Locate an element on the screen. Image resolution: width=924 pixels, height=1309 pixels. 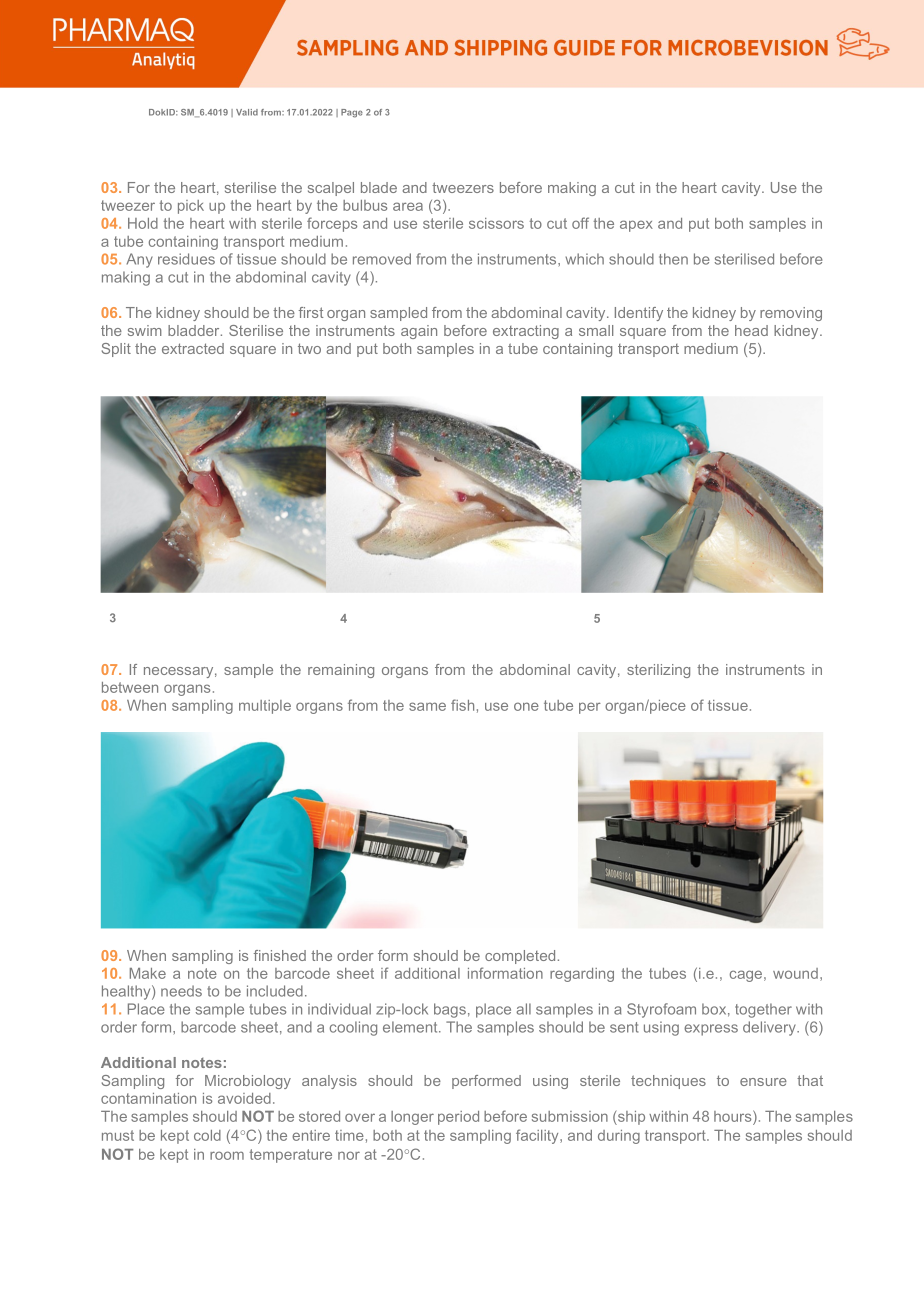
fish is located at coordinates (462, 705).
